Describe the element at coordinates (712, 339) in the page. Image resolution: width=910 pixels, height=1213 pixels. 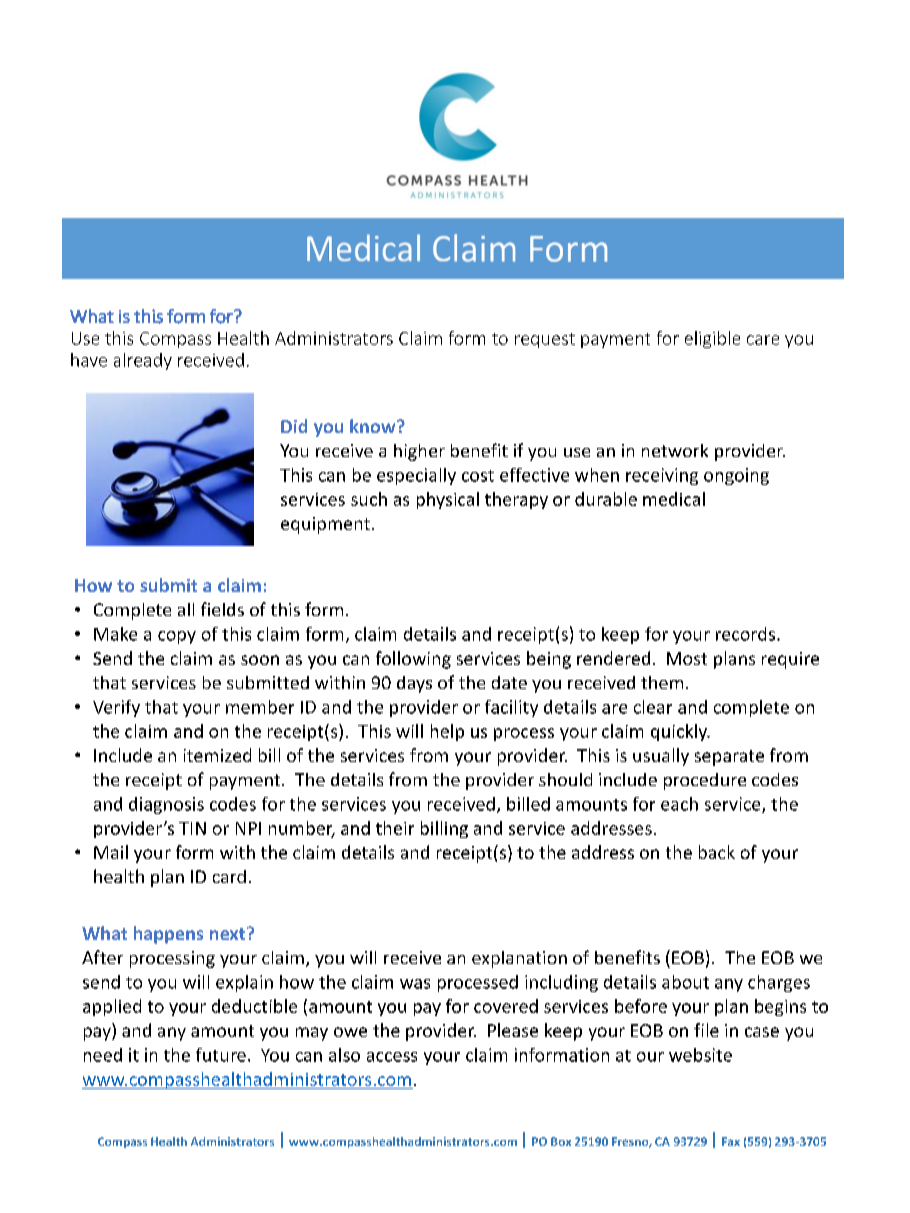
I see `eligible` at that location.
